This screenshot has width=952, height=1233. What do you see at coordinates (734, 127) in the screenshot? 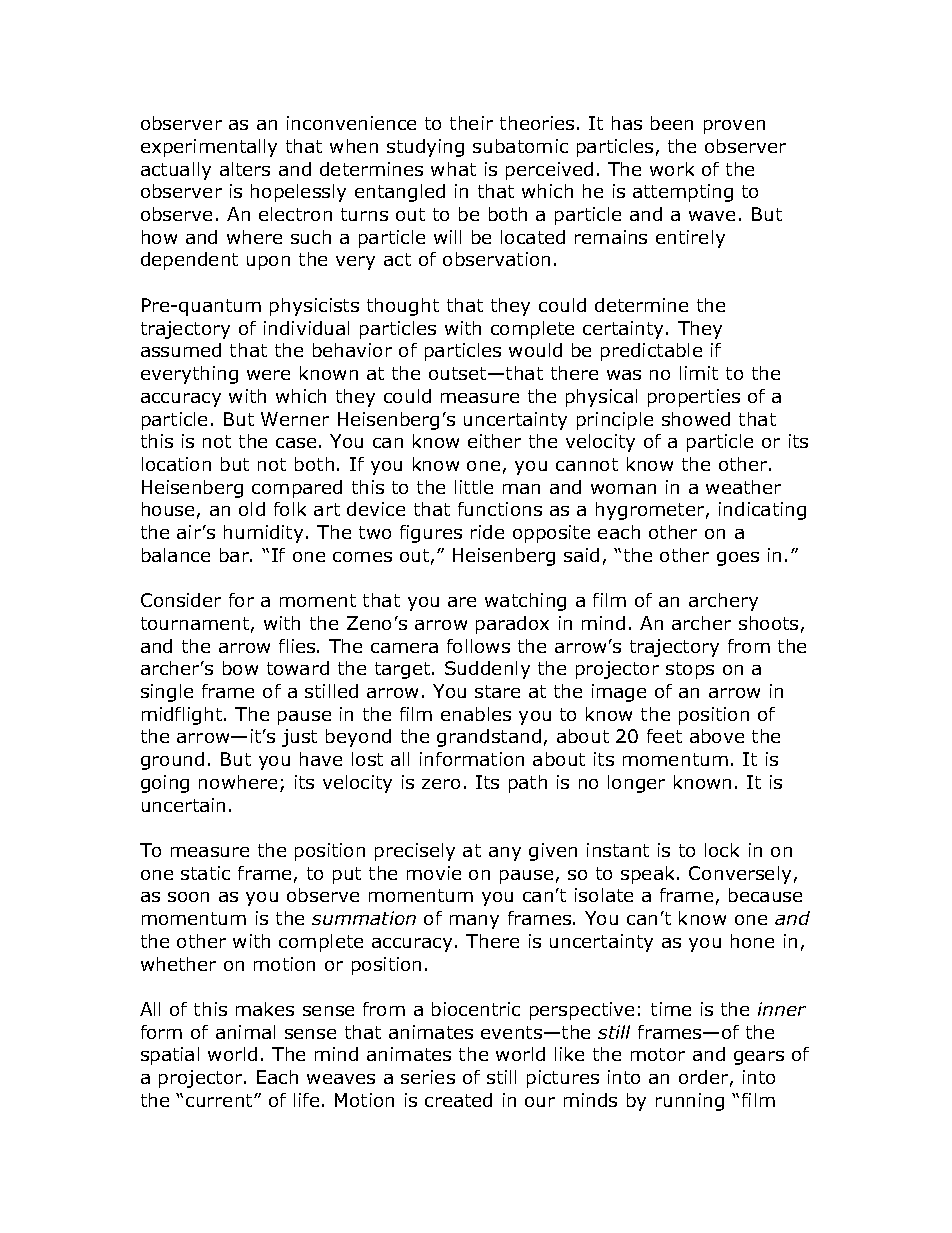
I see `proven` at bounding box center [734, 127].
